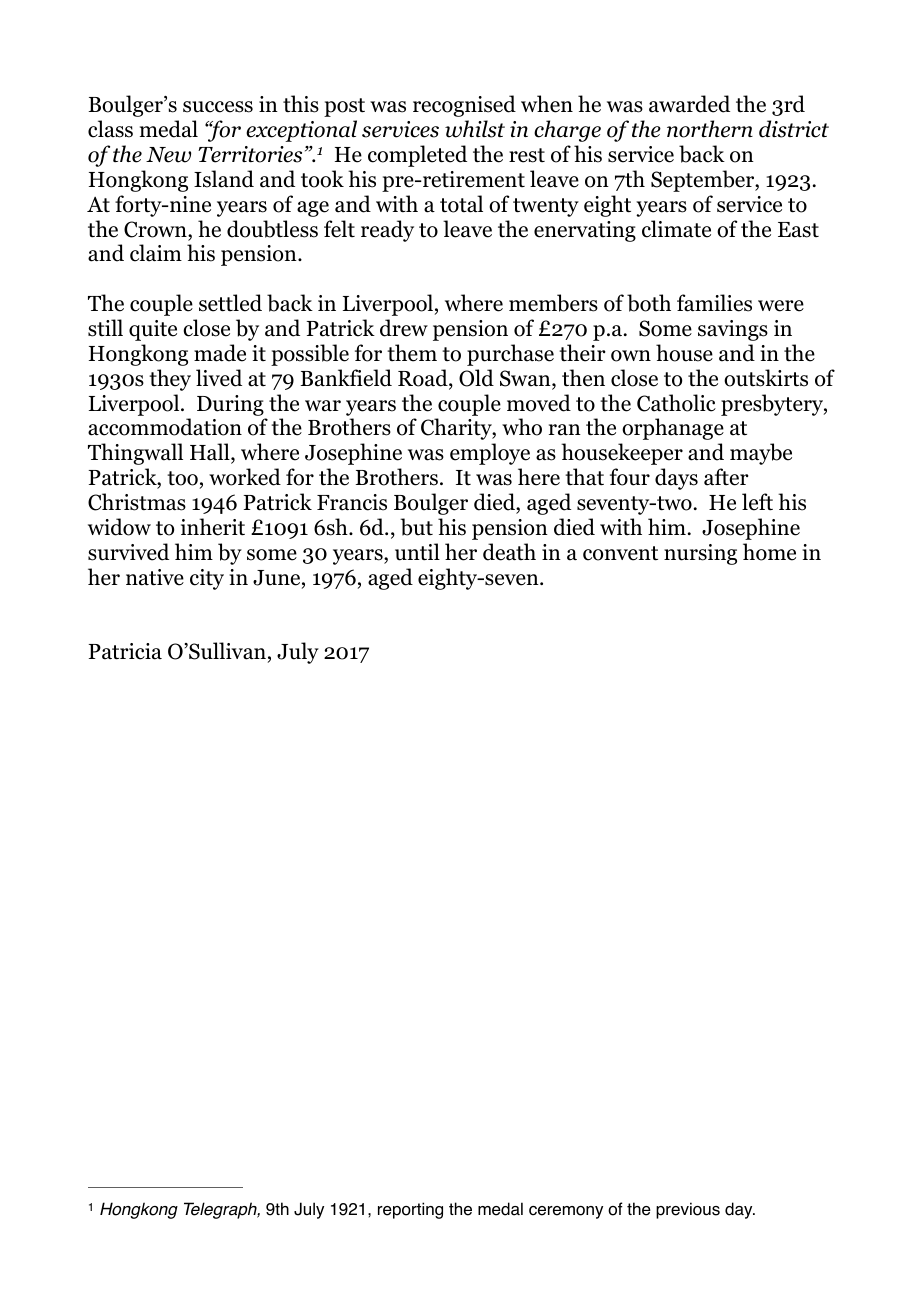  What do you see at coordinates (475, 129) in the screenshot?
I see `whilst` at bounding box center [475, 129].
